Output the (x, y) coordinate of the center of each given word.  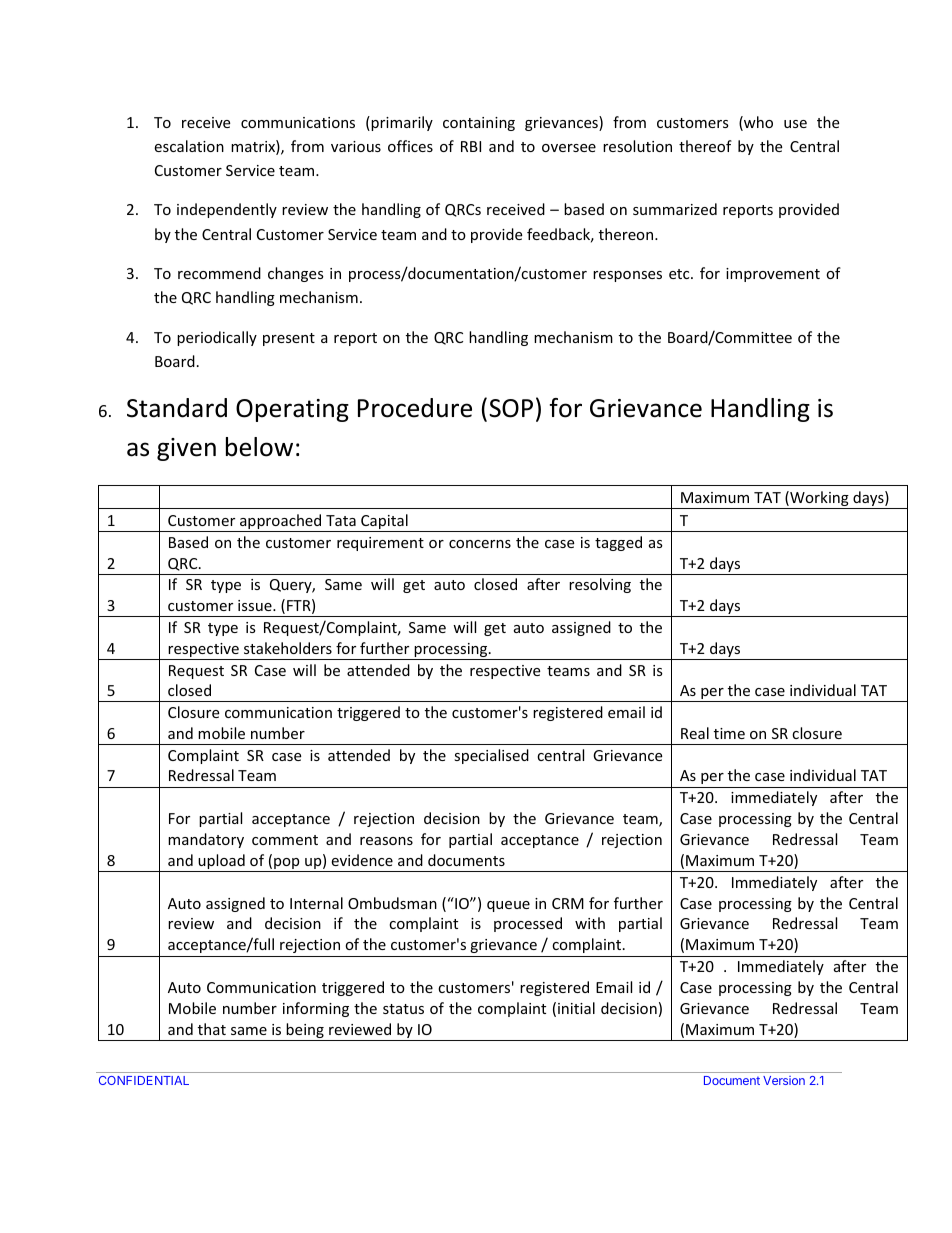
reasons (386, 841)
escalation (189, 146)
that (212, 1029)
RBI (471, 146)
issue (256, 605)
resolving (600, 585)
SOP (511, 408)
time (729, 733)
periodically (217, 338)
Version (784, 1080)
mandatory (206, 840)
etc (680, 274)
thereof (705, 146)
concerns (480, 544)
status (403, 1009)
